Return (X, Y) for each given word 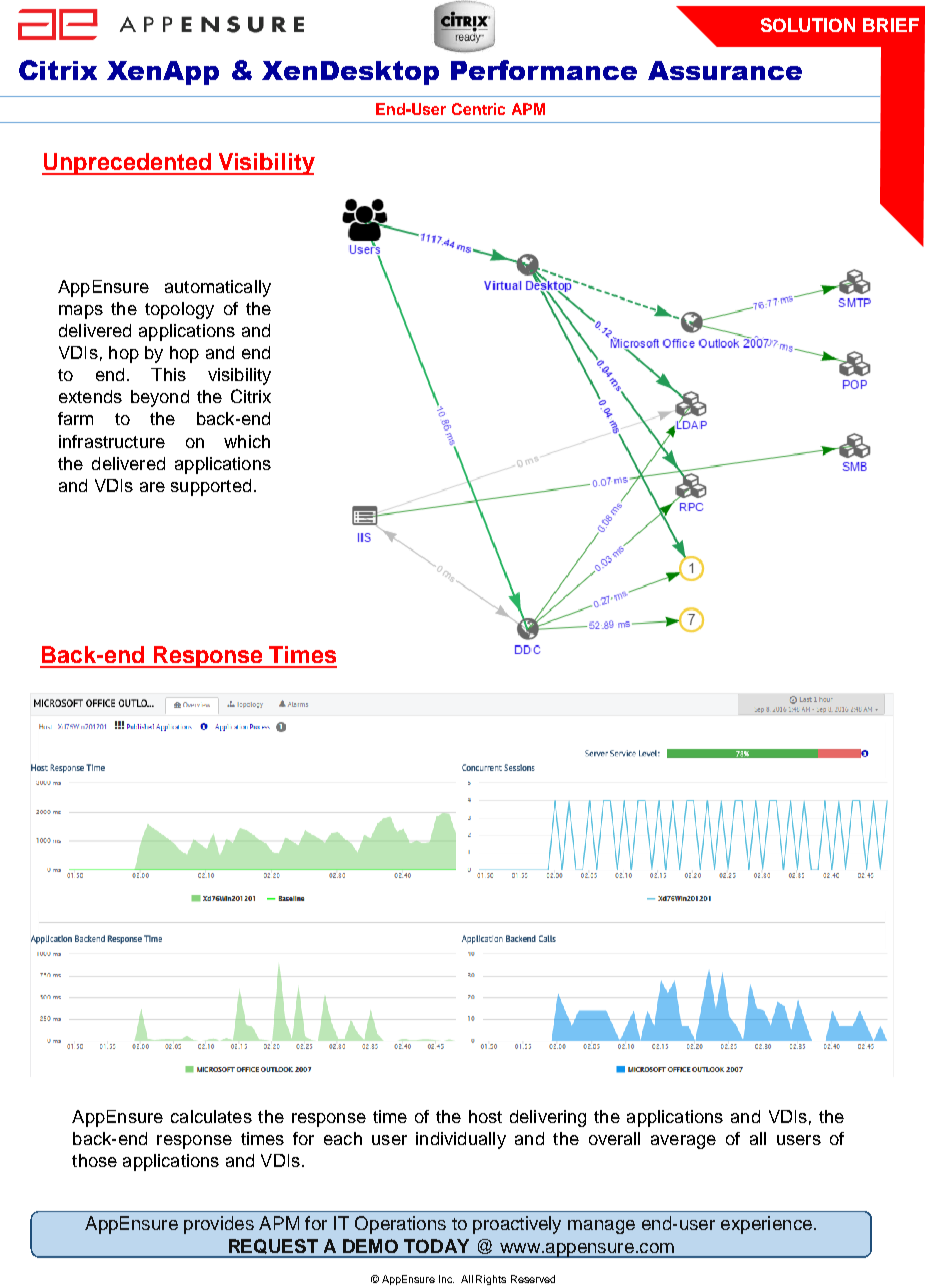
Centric (478, 109)
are (152, 487)
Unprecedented (128, 164)
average (683, 1142)
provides (219, 1225)
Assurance (725, 70)
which (247, 441)
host (485, 1116)
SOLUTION (808, 25)
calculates (211, 1116)
